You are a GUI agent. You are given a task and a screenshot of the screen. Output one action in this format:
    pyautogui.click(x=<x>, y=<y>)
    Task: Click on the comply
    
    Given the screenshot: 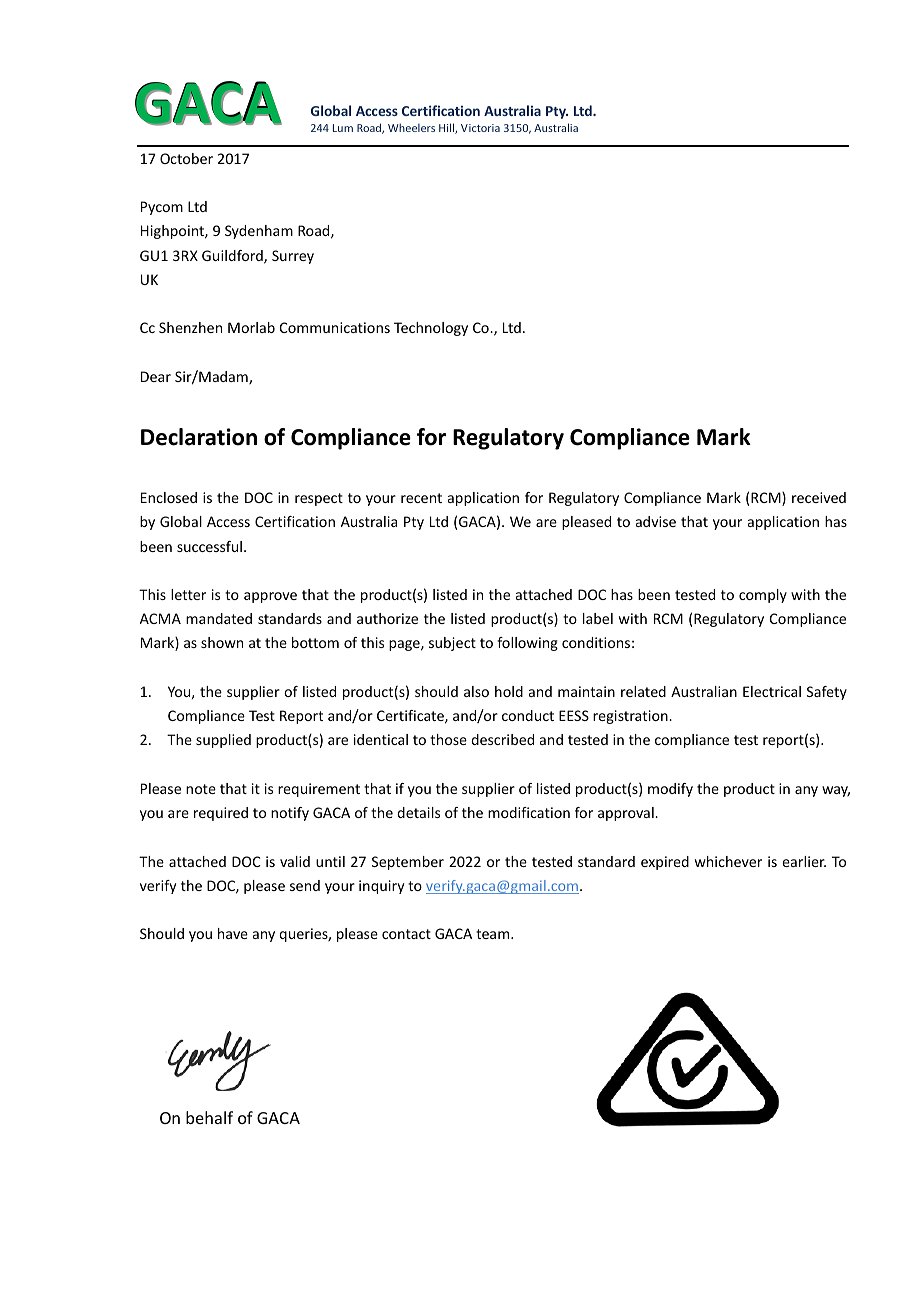 What is the action you would take?
    pyautogui.click(x=763, y=596)
